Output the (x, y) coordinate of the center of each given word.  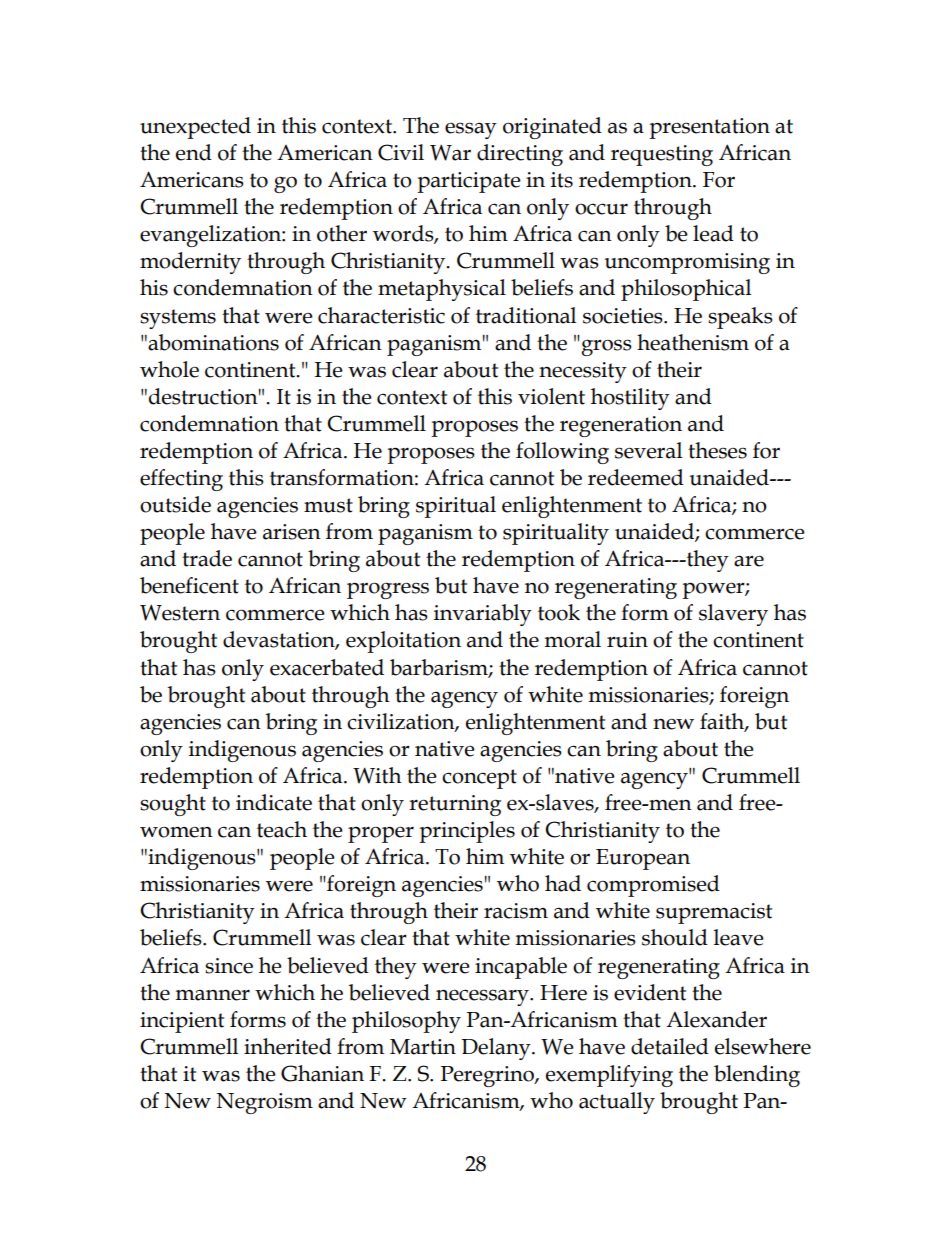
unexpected (195, 128)
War (450, 152)
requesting (662, 155)
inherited (288, 1046)
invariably (483, 615)
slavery (733, 615)
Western (180, 612)
